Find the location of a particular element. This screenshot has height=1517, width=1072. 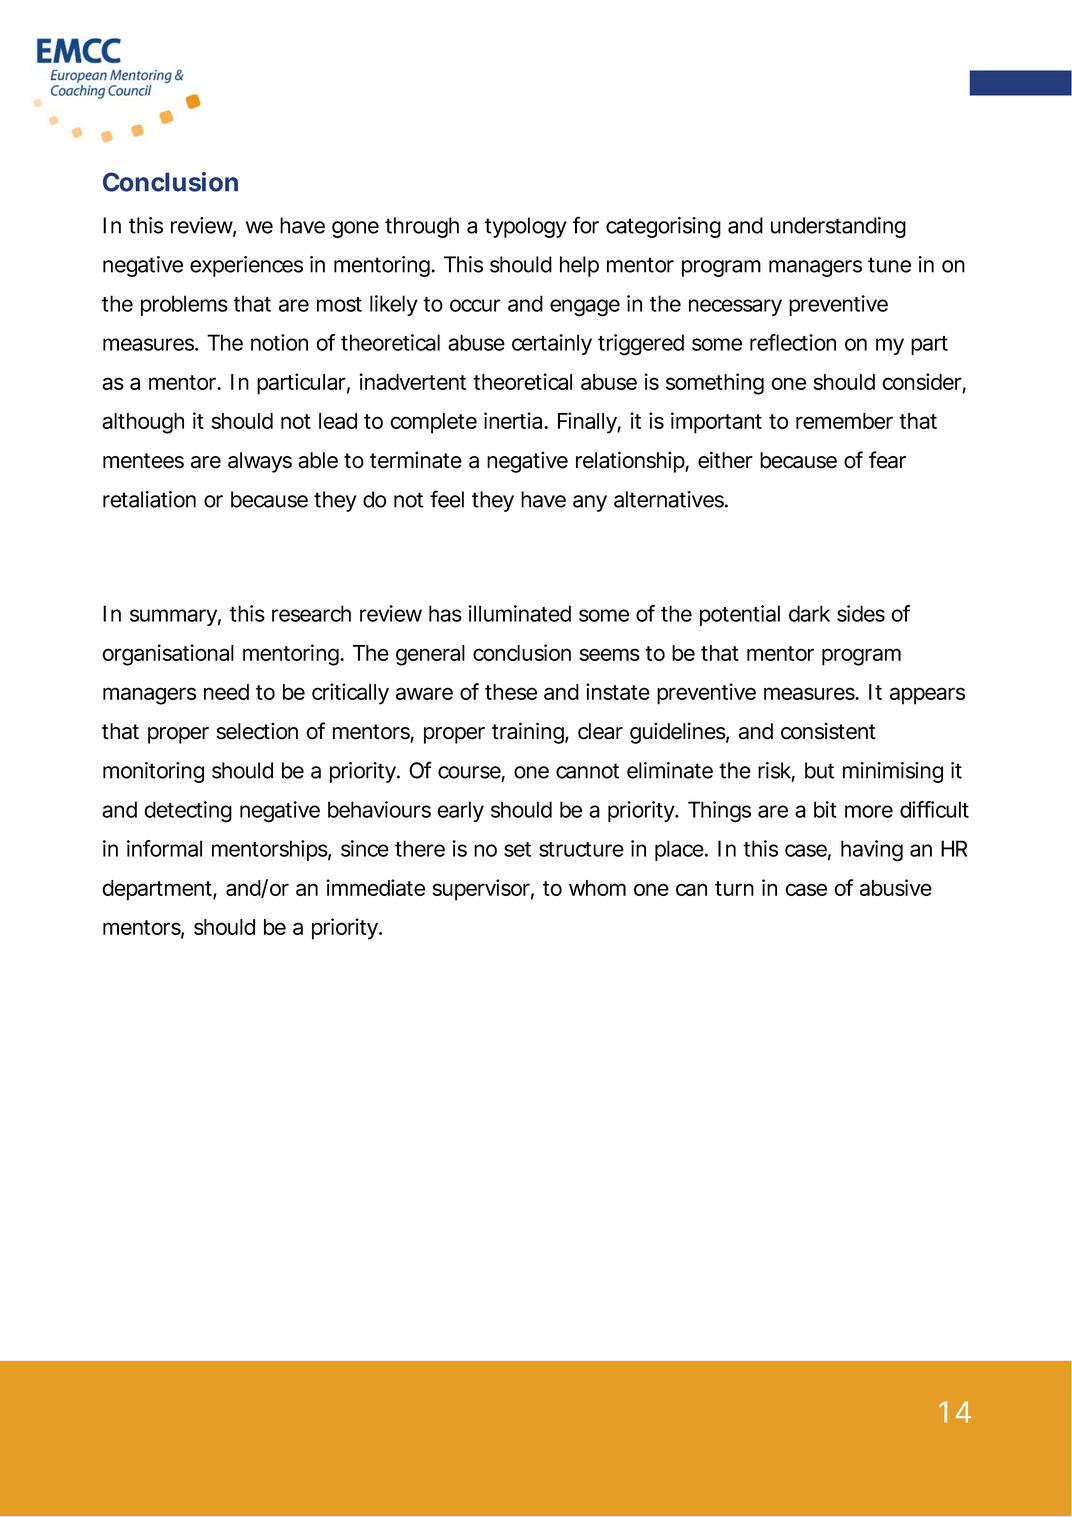

consistent is located at coordinates (828, 731).
